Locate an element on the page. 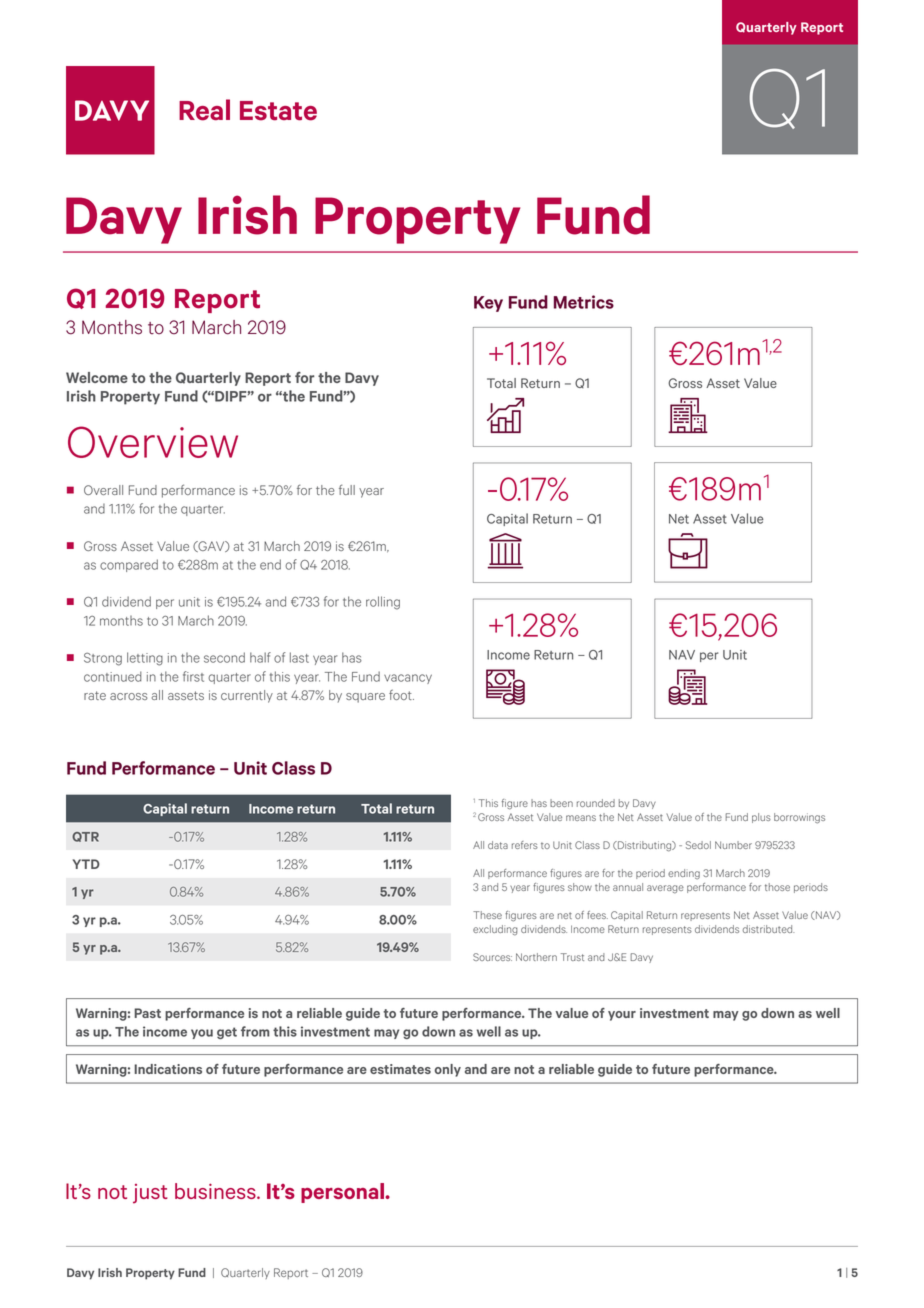  only is located at coordinates (448, 1070).
